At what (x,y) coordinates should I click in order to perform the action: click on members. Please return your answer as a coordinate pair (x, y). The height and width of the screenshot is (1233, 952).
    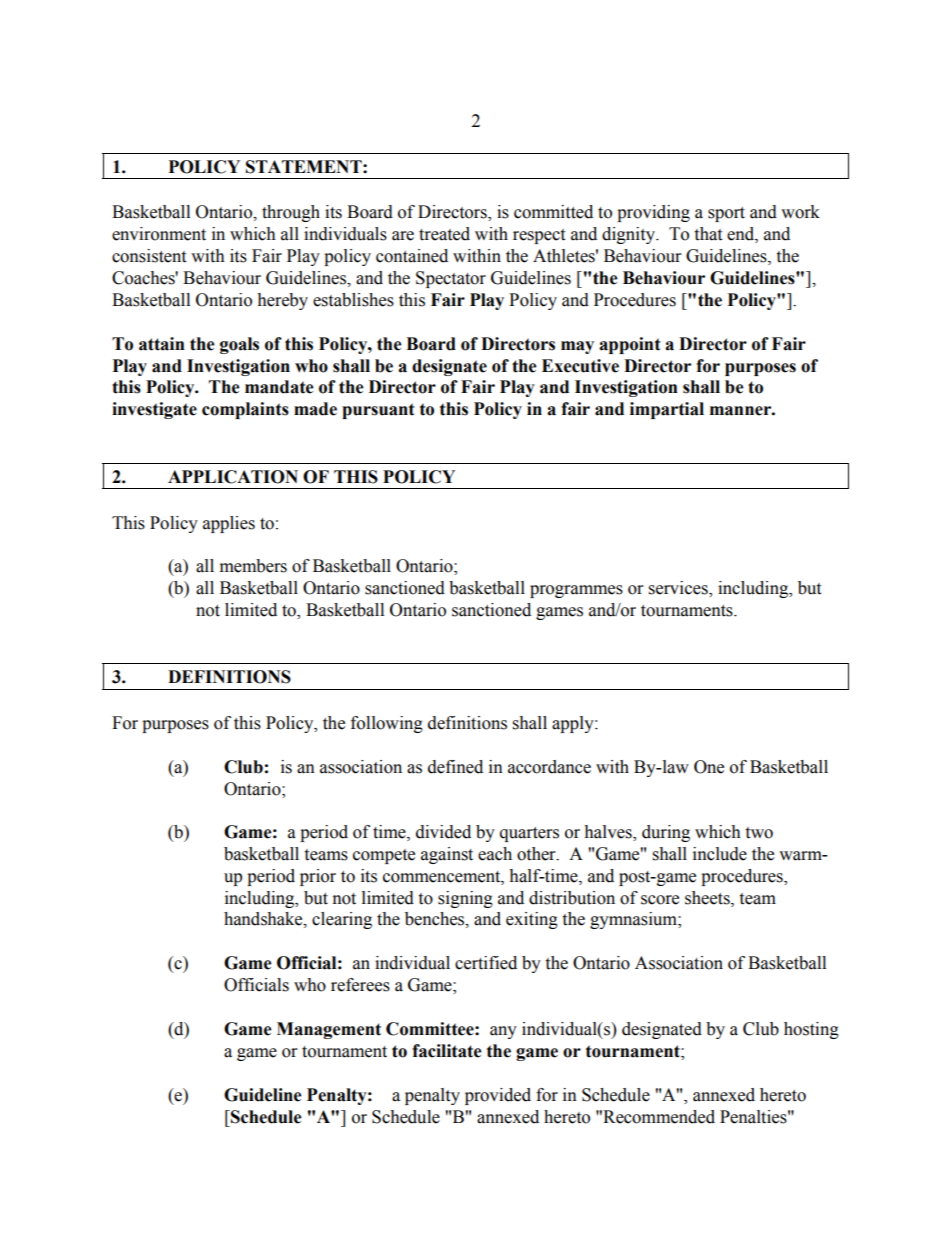
    Looking at the image, I should click on (253, 566).
